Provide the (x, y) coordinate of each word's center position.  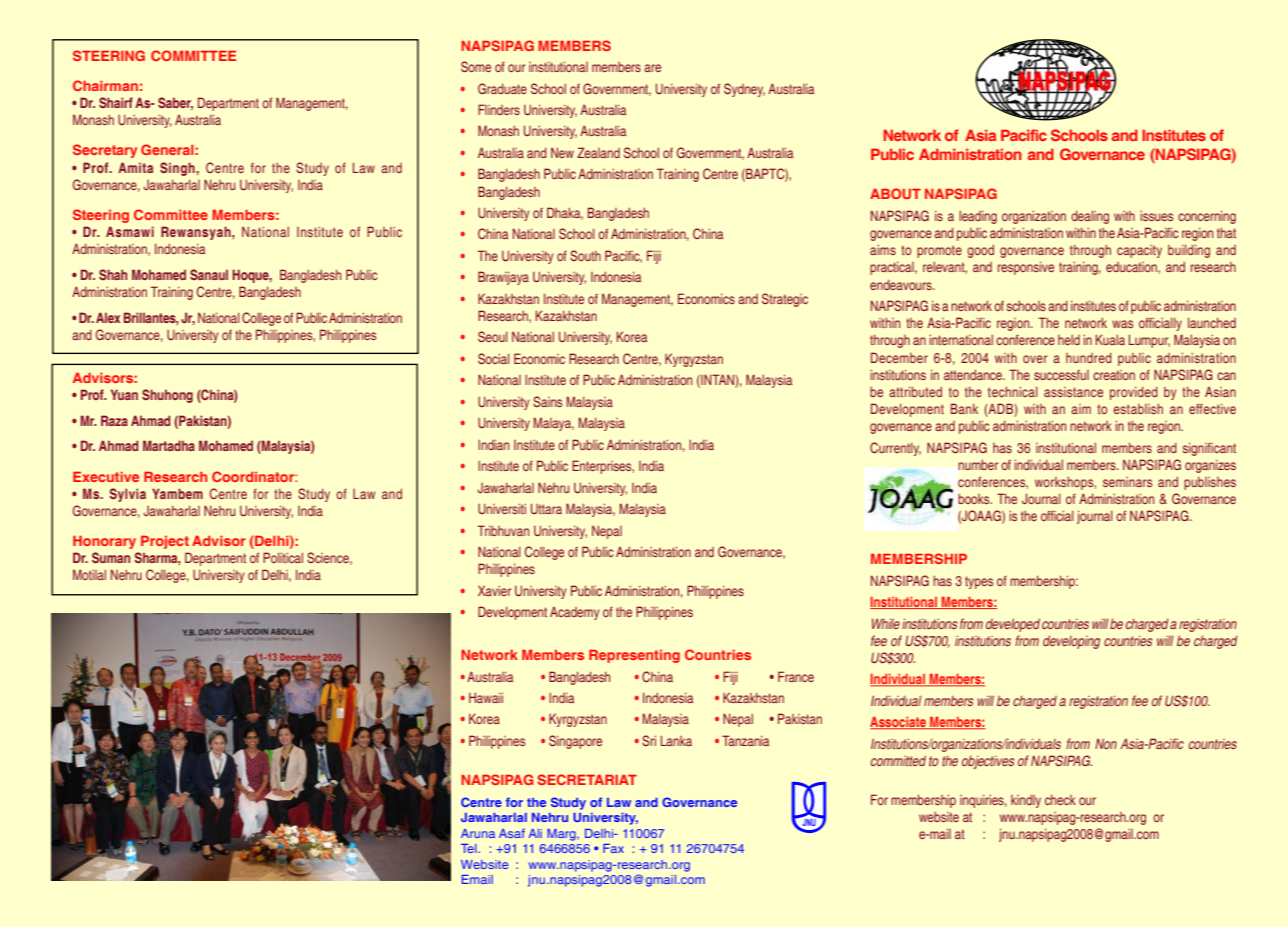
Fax (613, 848)
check (1060, 800)
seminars (1127, 482)
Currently (895, 449)
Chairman (105, 85)
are (652, 68)
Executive (106, 476)
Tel (470, 848)
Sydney (744, 90)
